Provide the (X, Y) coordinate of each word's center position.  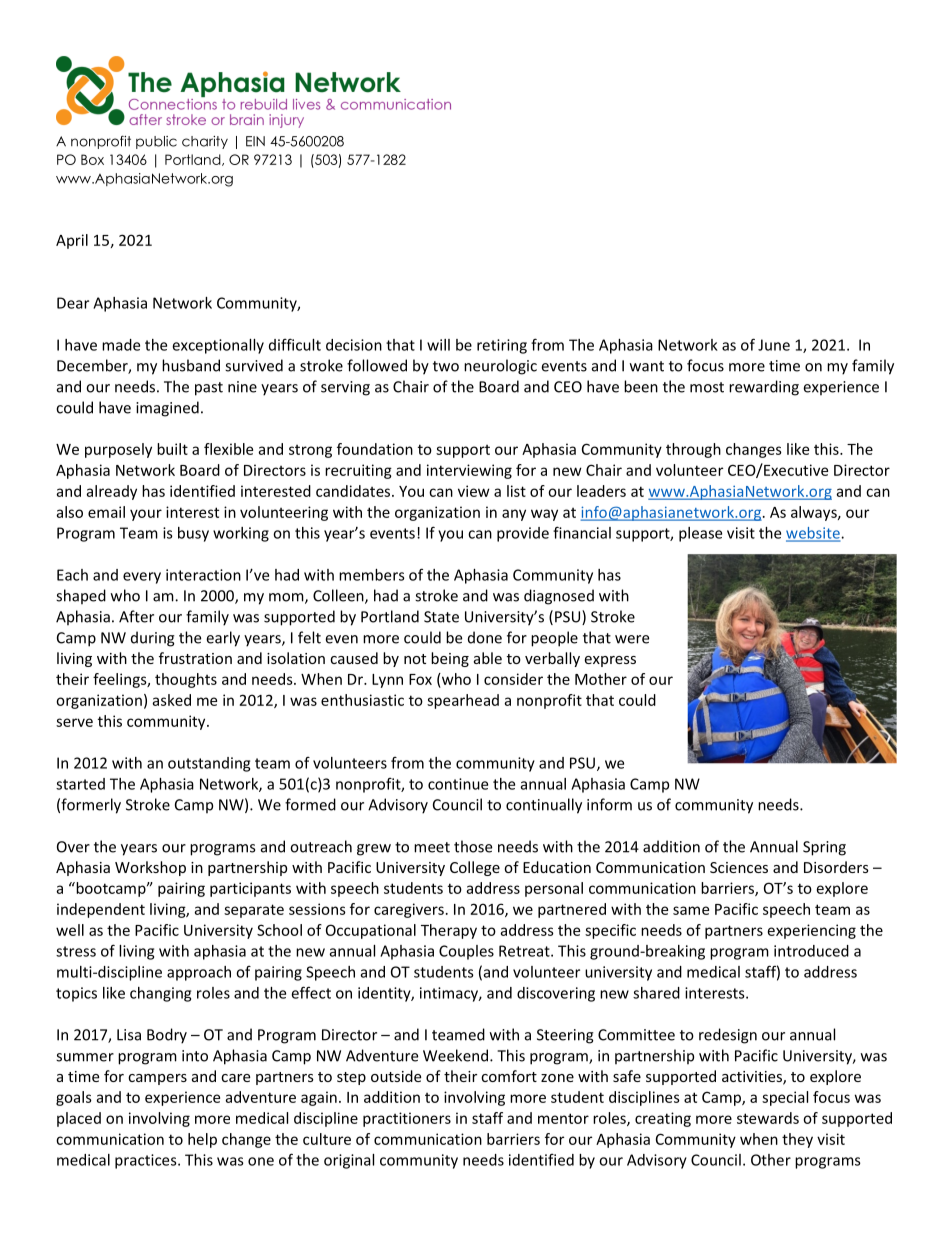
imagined (167, 409)
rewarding (764, 388)
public (156, 142)
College (475, 868)
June (774, 345)
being (450, 659)
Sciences (739, 867)
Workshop (150, 868)
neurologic (500, 367)
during (153, 639)
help (202, 1140)
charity (205, 142)
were (632, 639)
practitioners (407, 1119)
